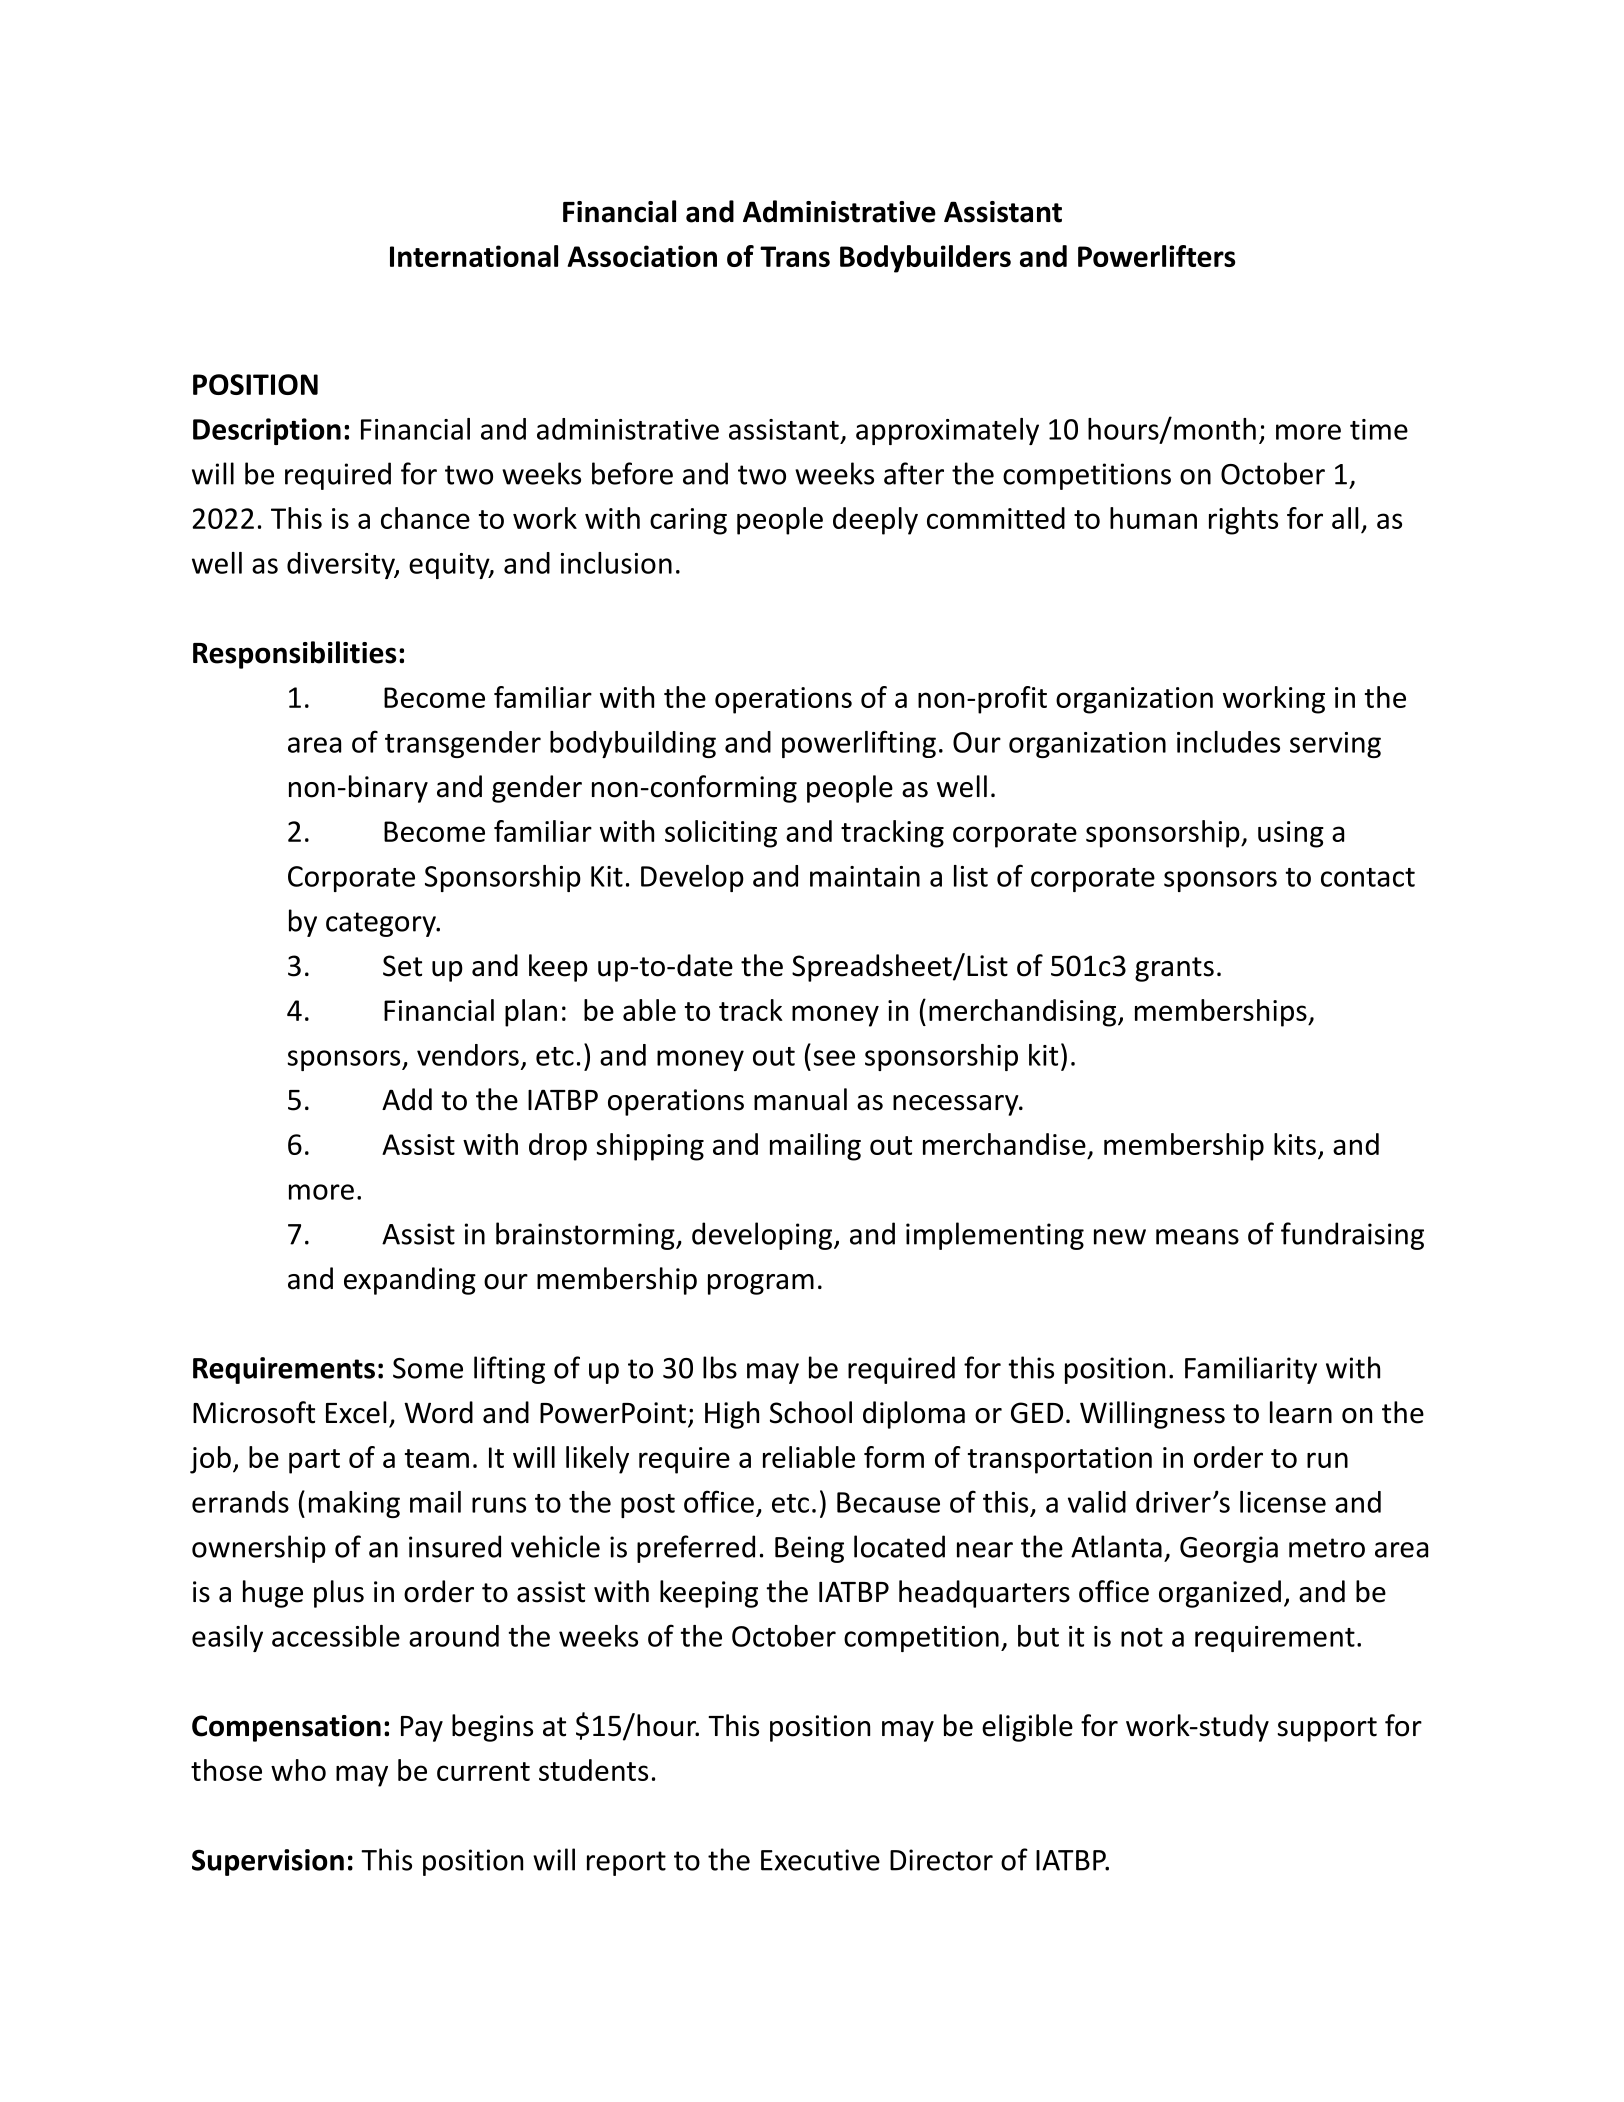 The width and height of the image is (1624, 2102). What do you see at coordinates (809, 1549) in the image?
I see `Being` at bounding box center [809, 1549].
